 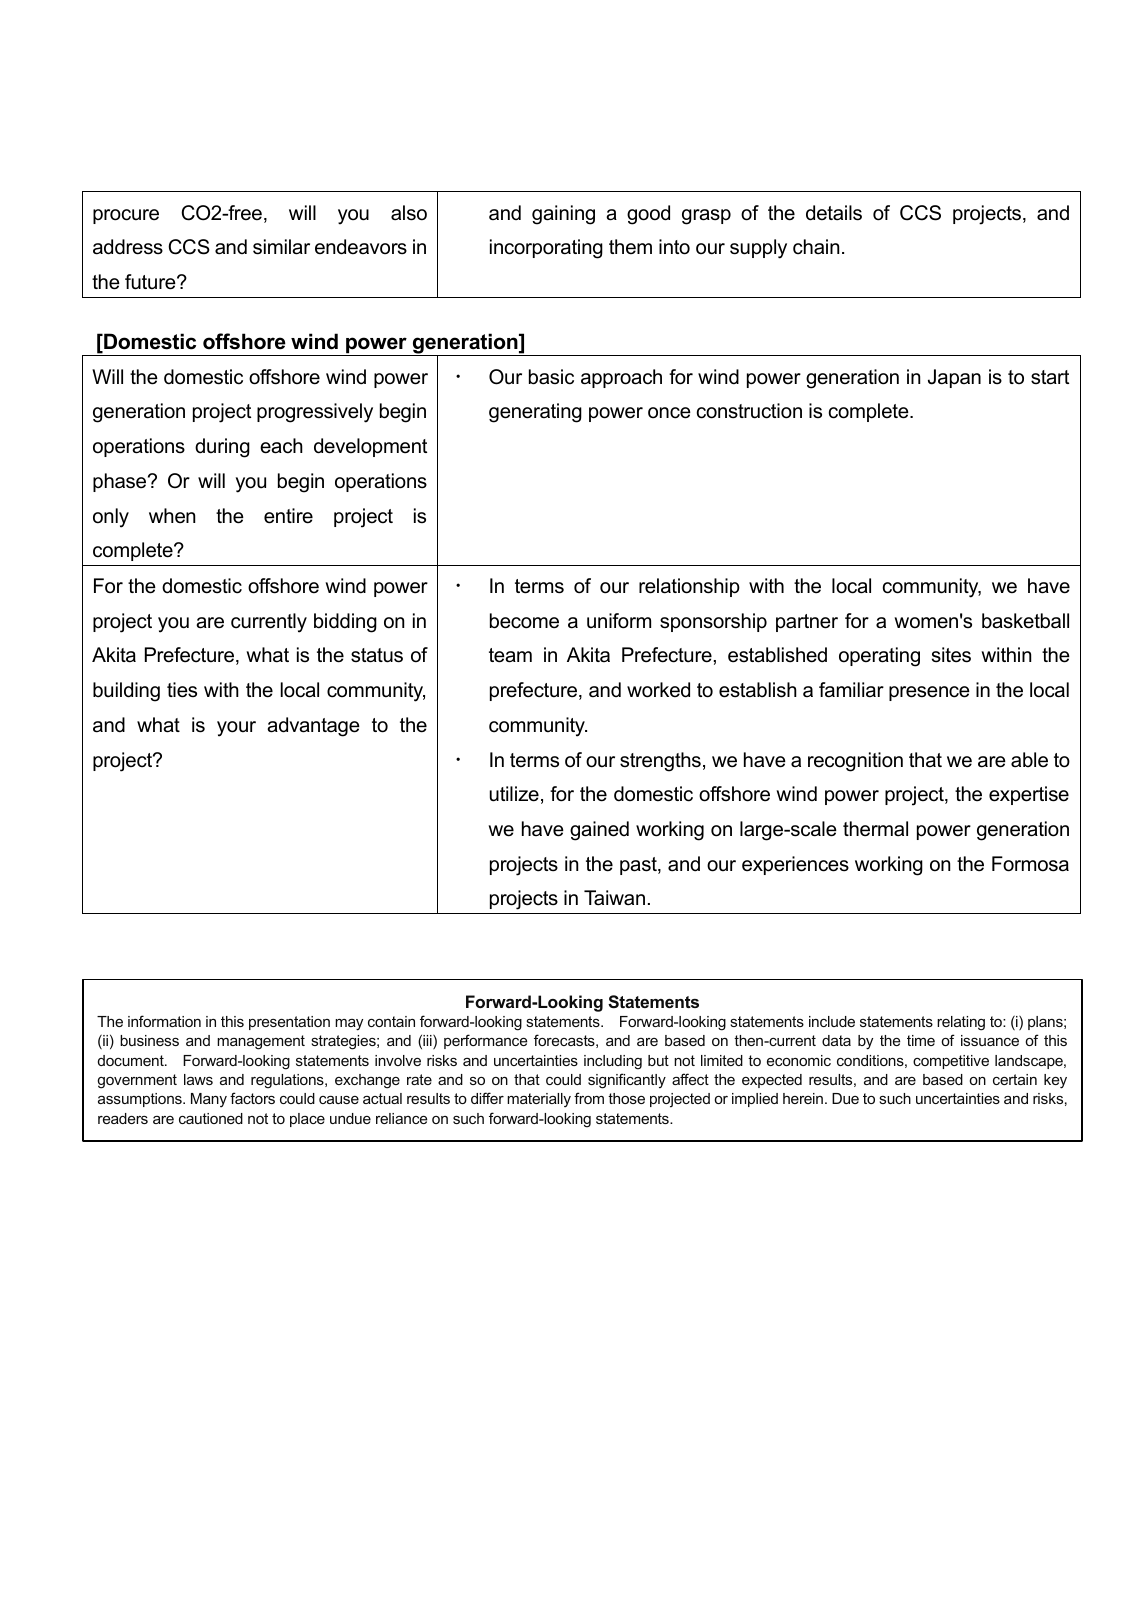 I want to click on from, so click(x=589, y=1098).
